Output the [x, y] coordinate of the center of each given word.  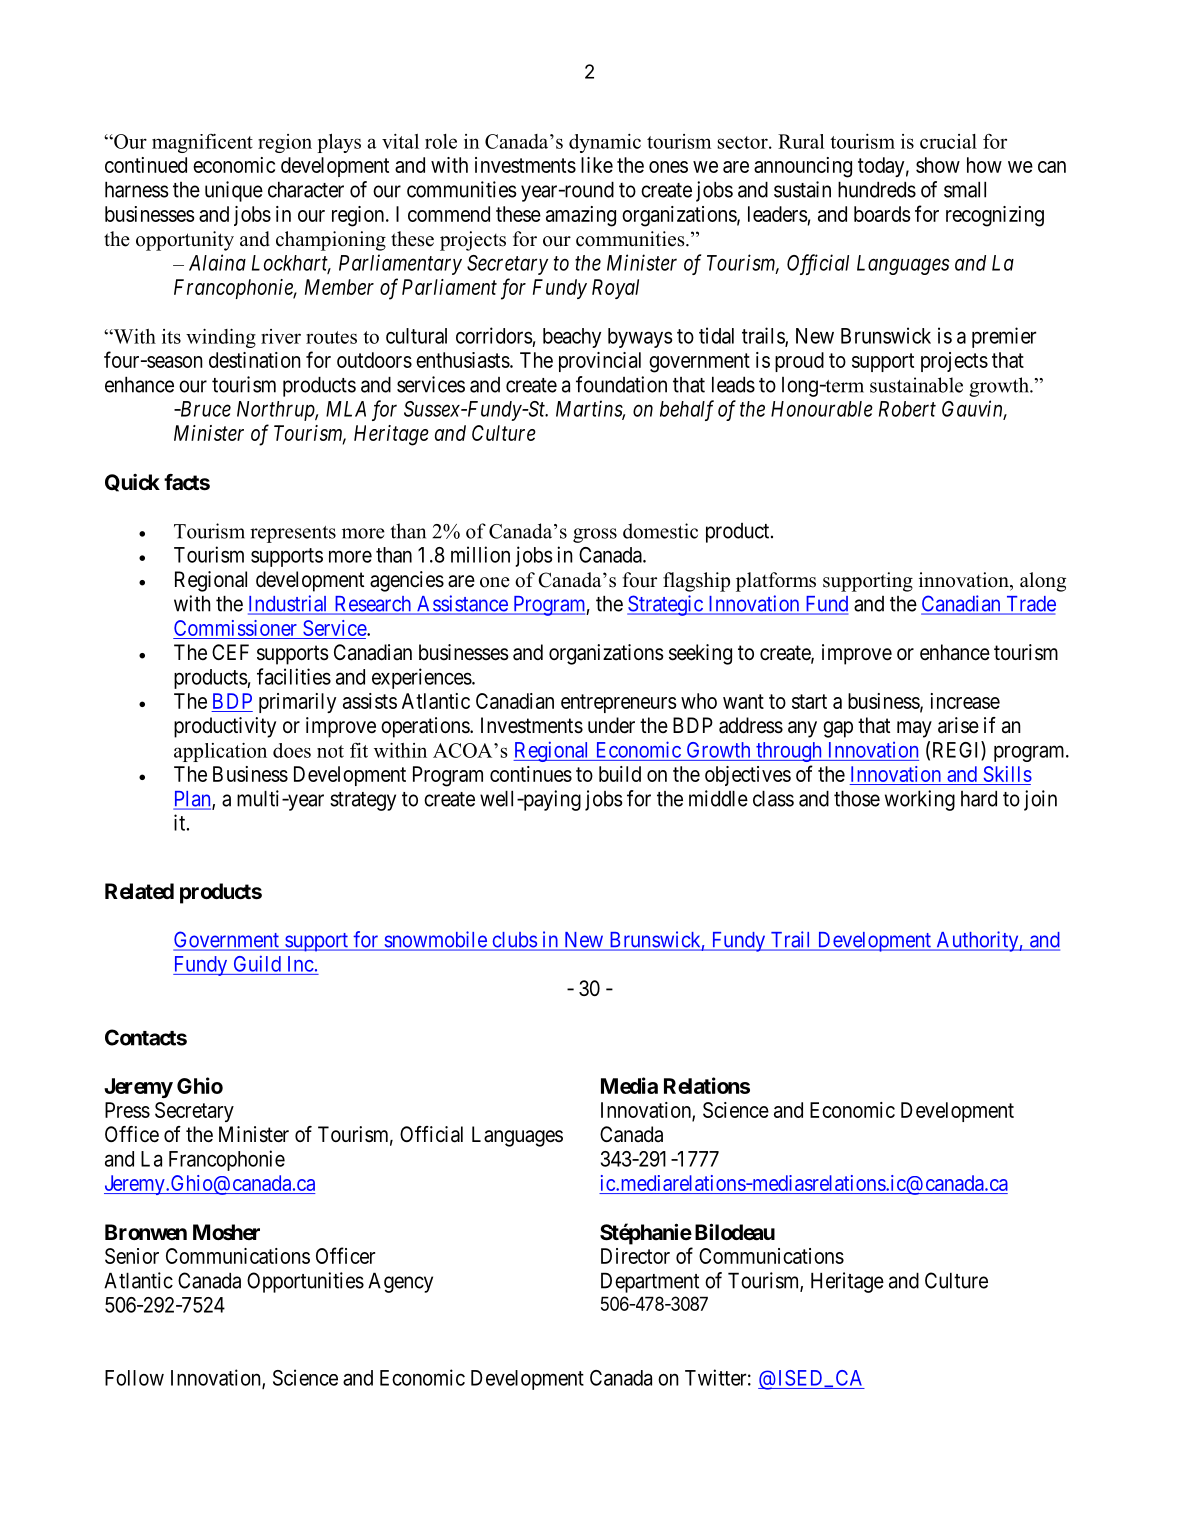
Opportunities [305, 1282]
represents [293, 534]
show [938, 165]
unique [234, 191]
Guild [257, 963]
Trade [1030, 605]
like [597, 165]
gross [595, 535]
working [920, 800]
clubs [514, 941]
